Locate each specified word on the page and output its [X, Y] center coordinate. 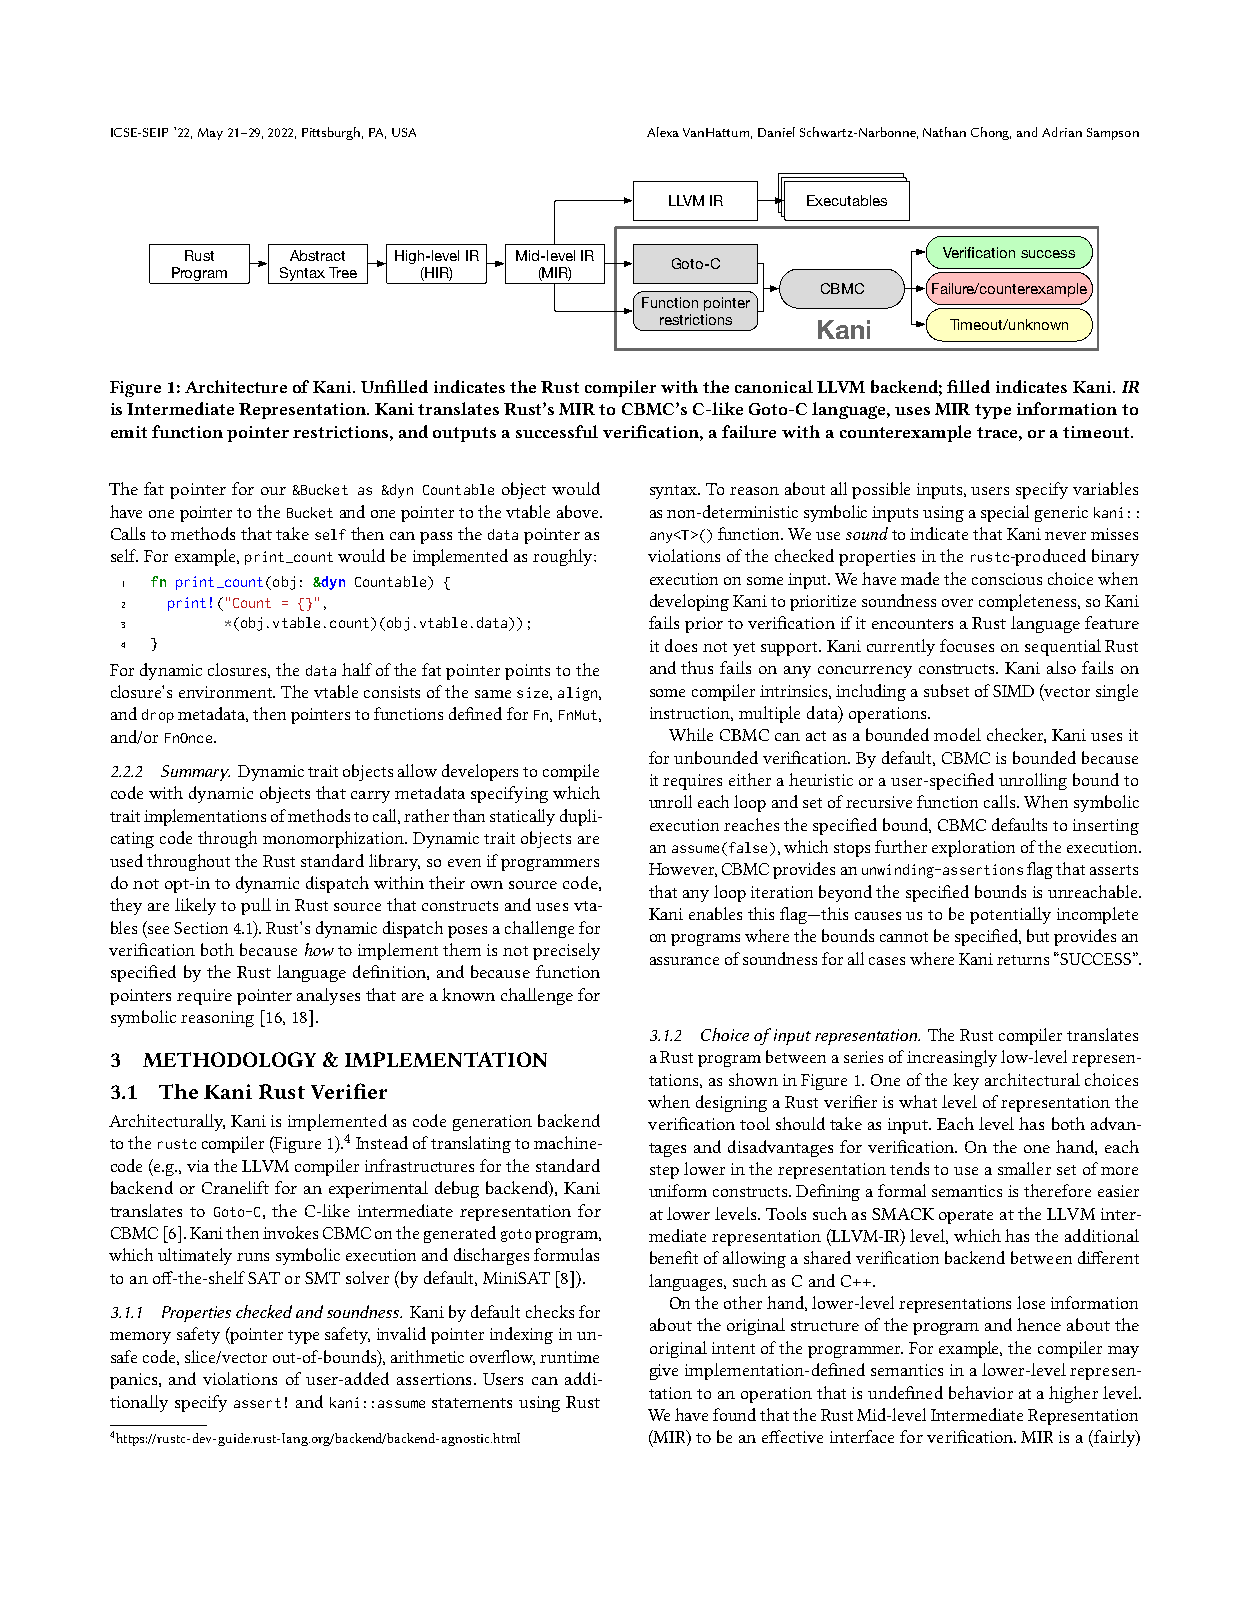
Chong [991, 133]
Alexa [663, 132]
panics [135, 1381]
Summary [195, 773]
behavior [981, 1392]
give [664, 1372]
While [691, 734]
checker [1016, 735]
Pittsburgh [332, 133]
